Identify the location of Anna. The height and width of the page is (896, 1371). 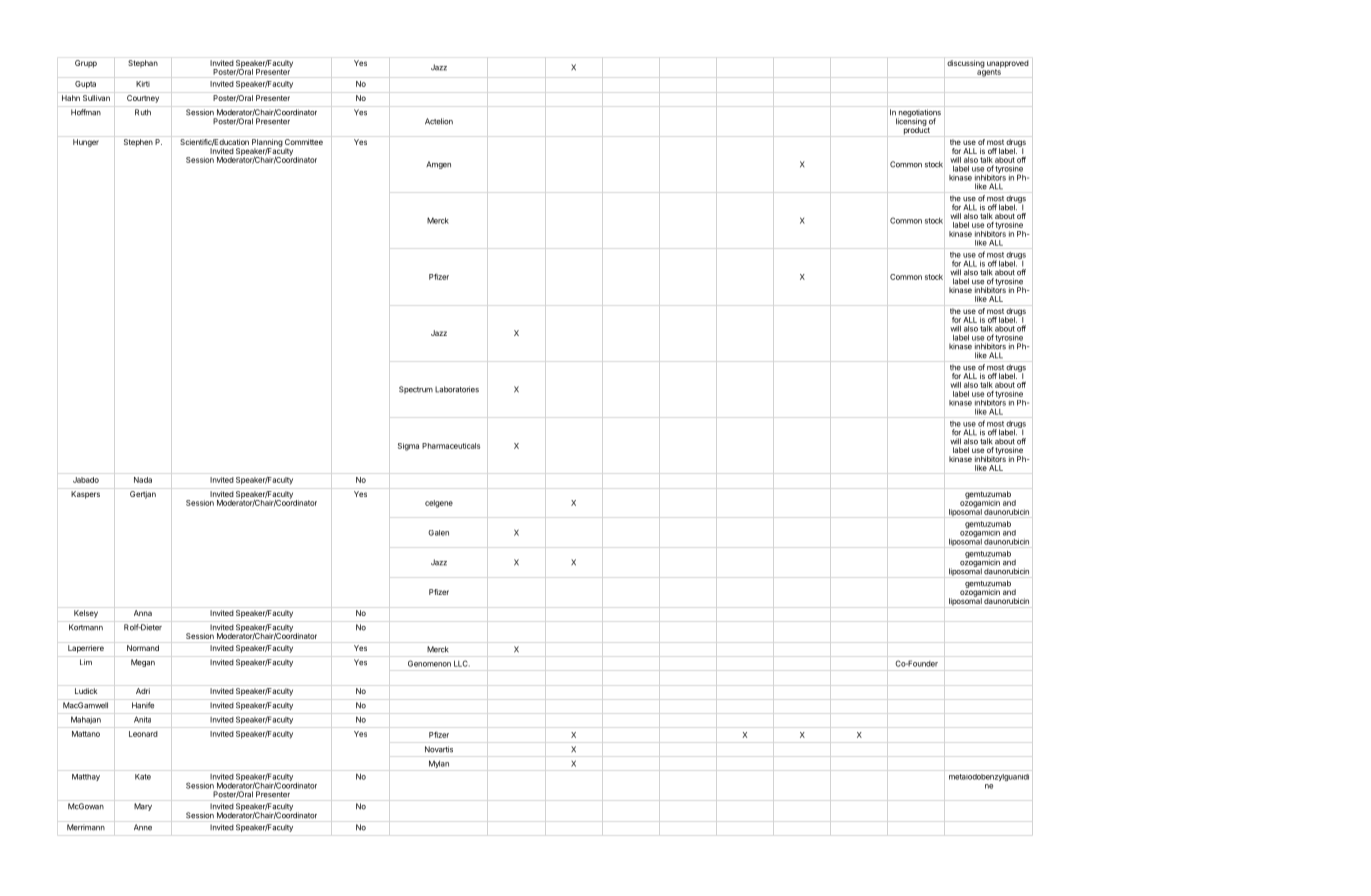
(143, 613).
